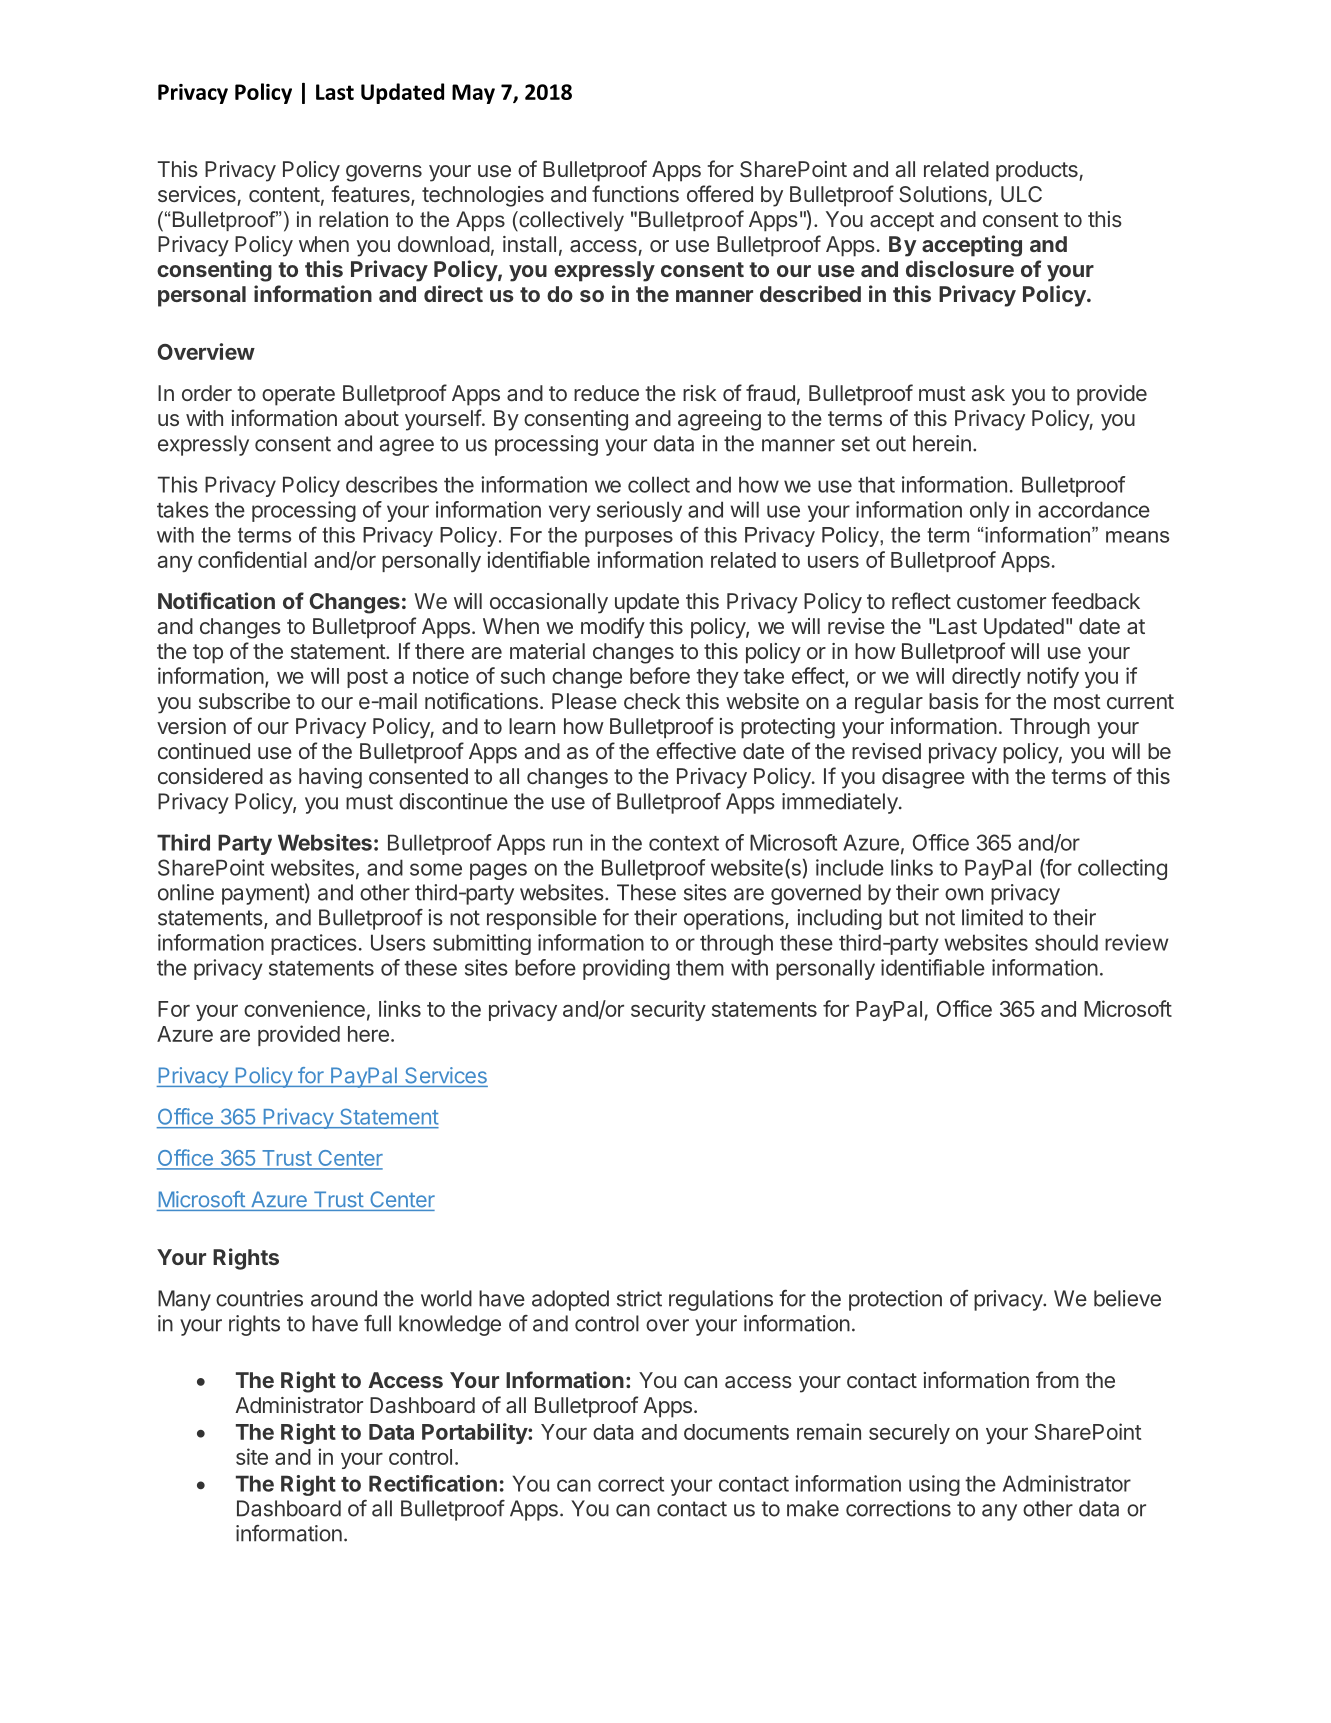  Describe the element at coordinates (286, 196) in the image. I see `content` at that location.
